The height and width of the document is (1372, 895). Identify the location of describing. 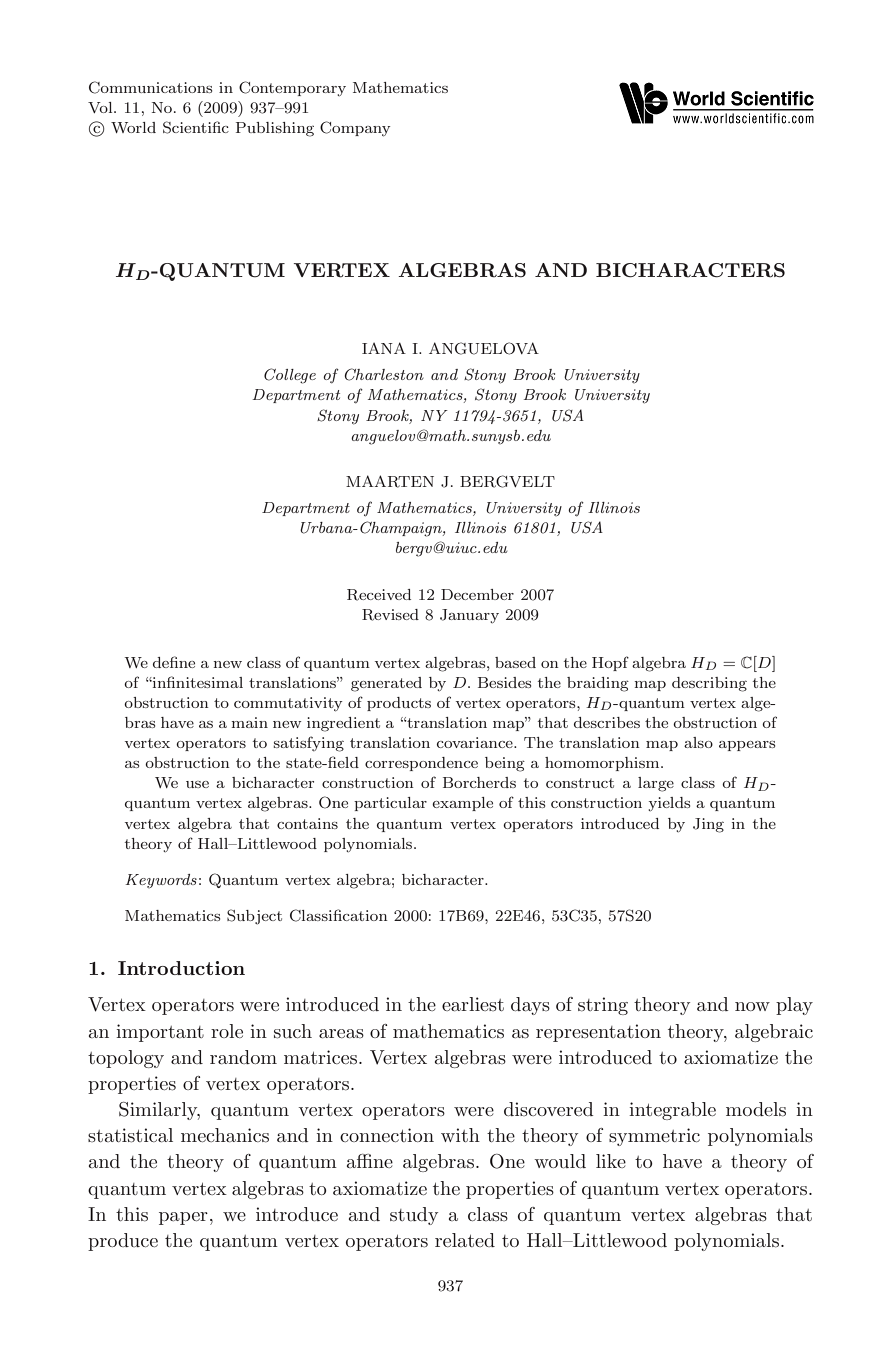
(709, 684).
